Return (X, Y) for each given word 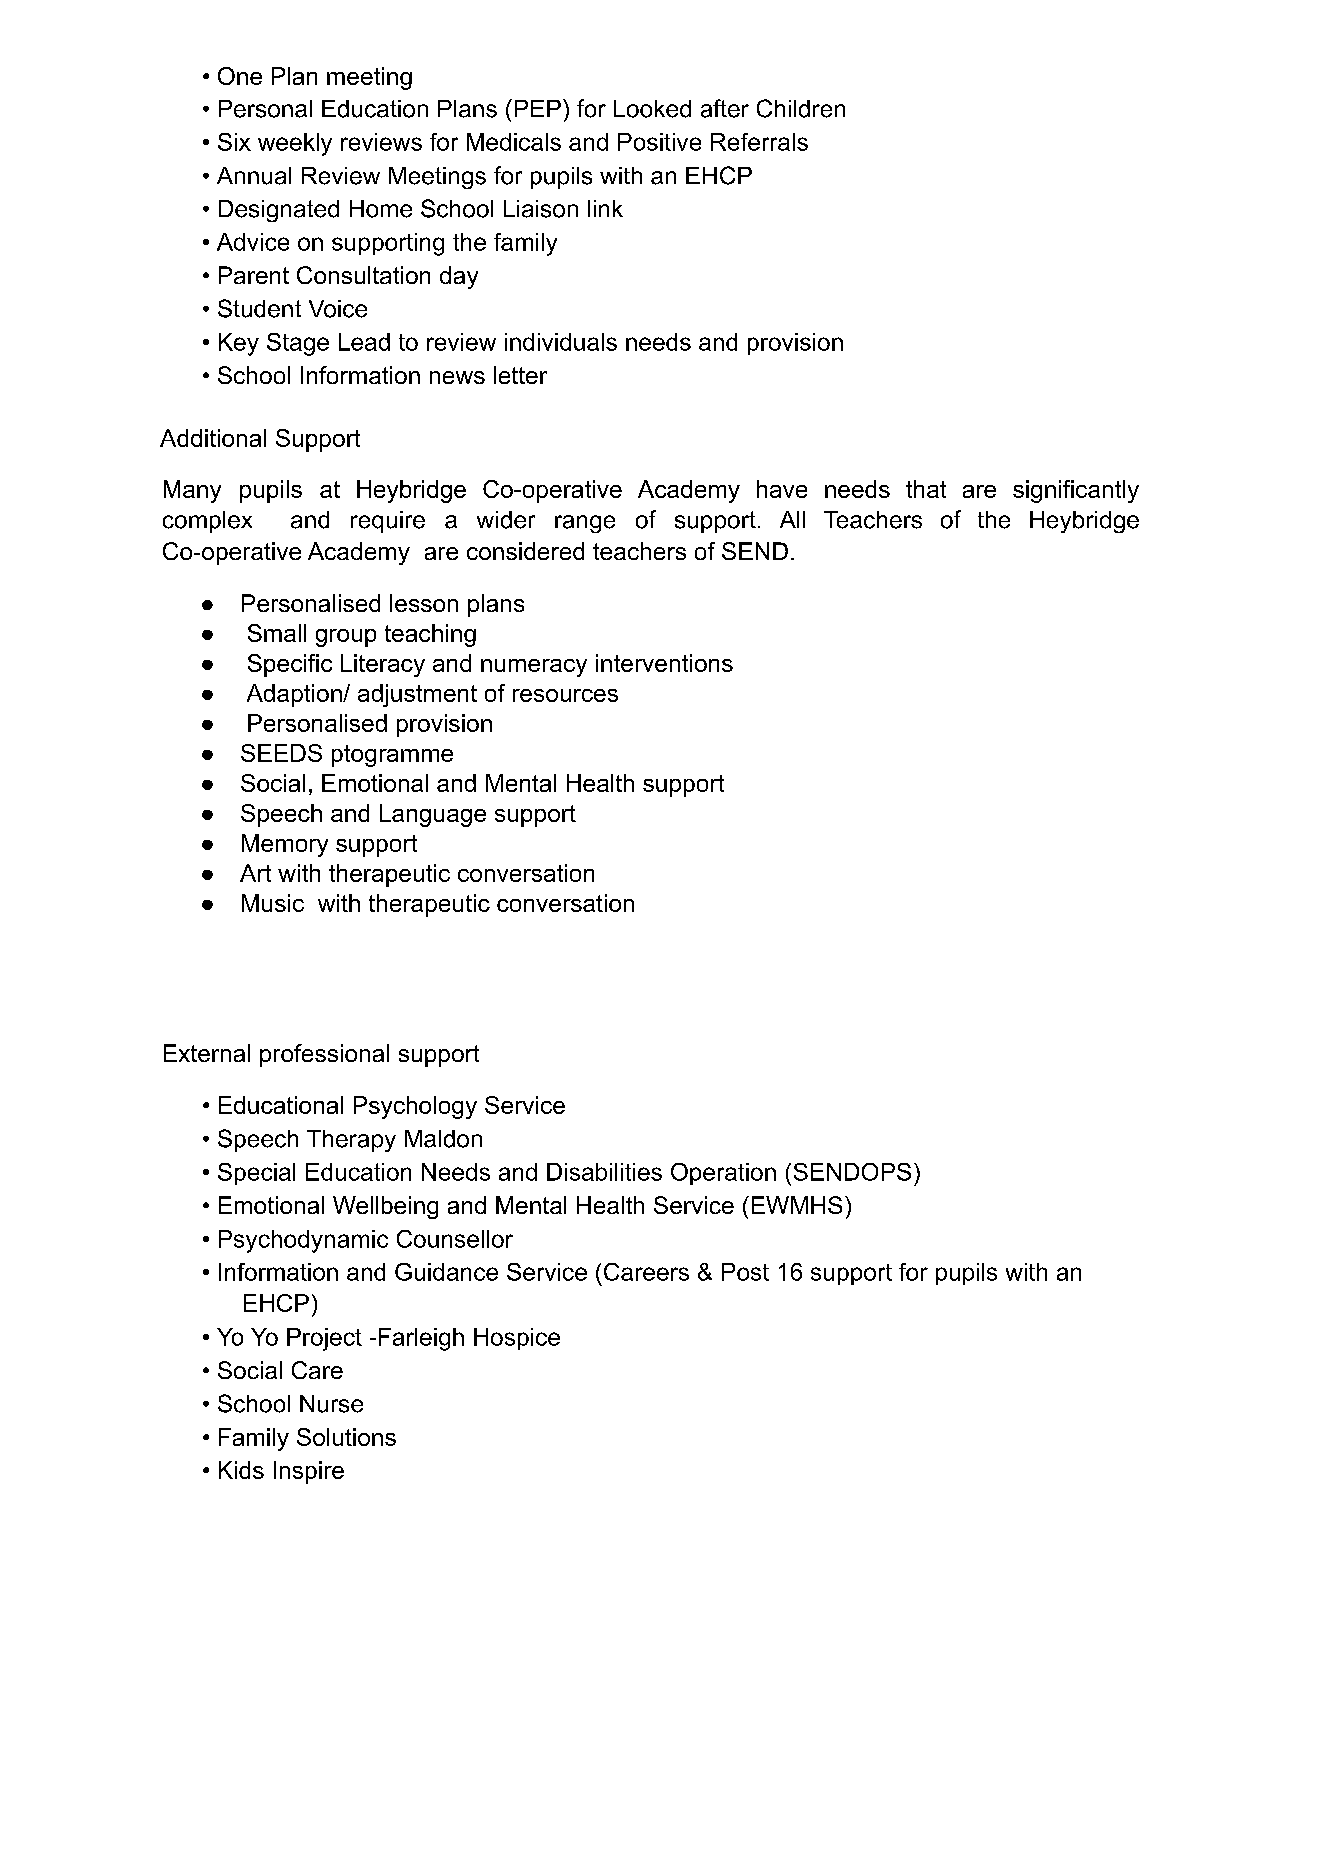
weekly (295, 144)
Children (801, 108)
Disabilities (604, 1172)
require (388, 522)
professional (324, 1055)
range (585, 524)
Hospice (517, 1339)
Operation (723, 1174)
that (926, 489)
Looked (652, 109)
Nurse (331, 1404)
